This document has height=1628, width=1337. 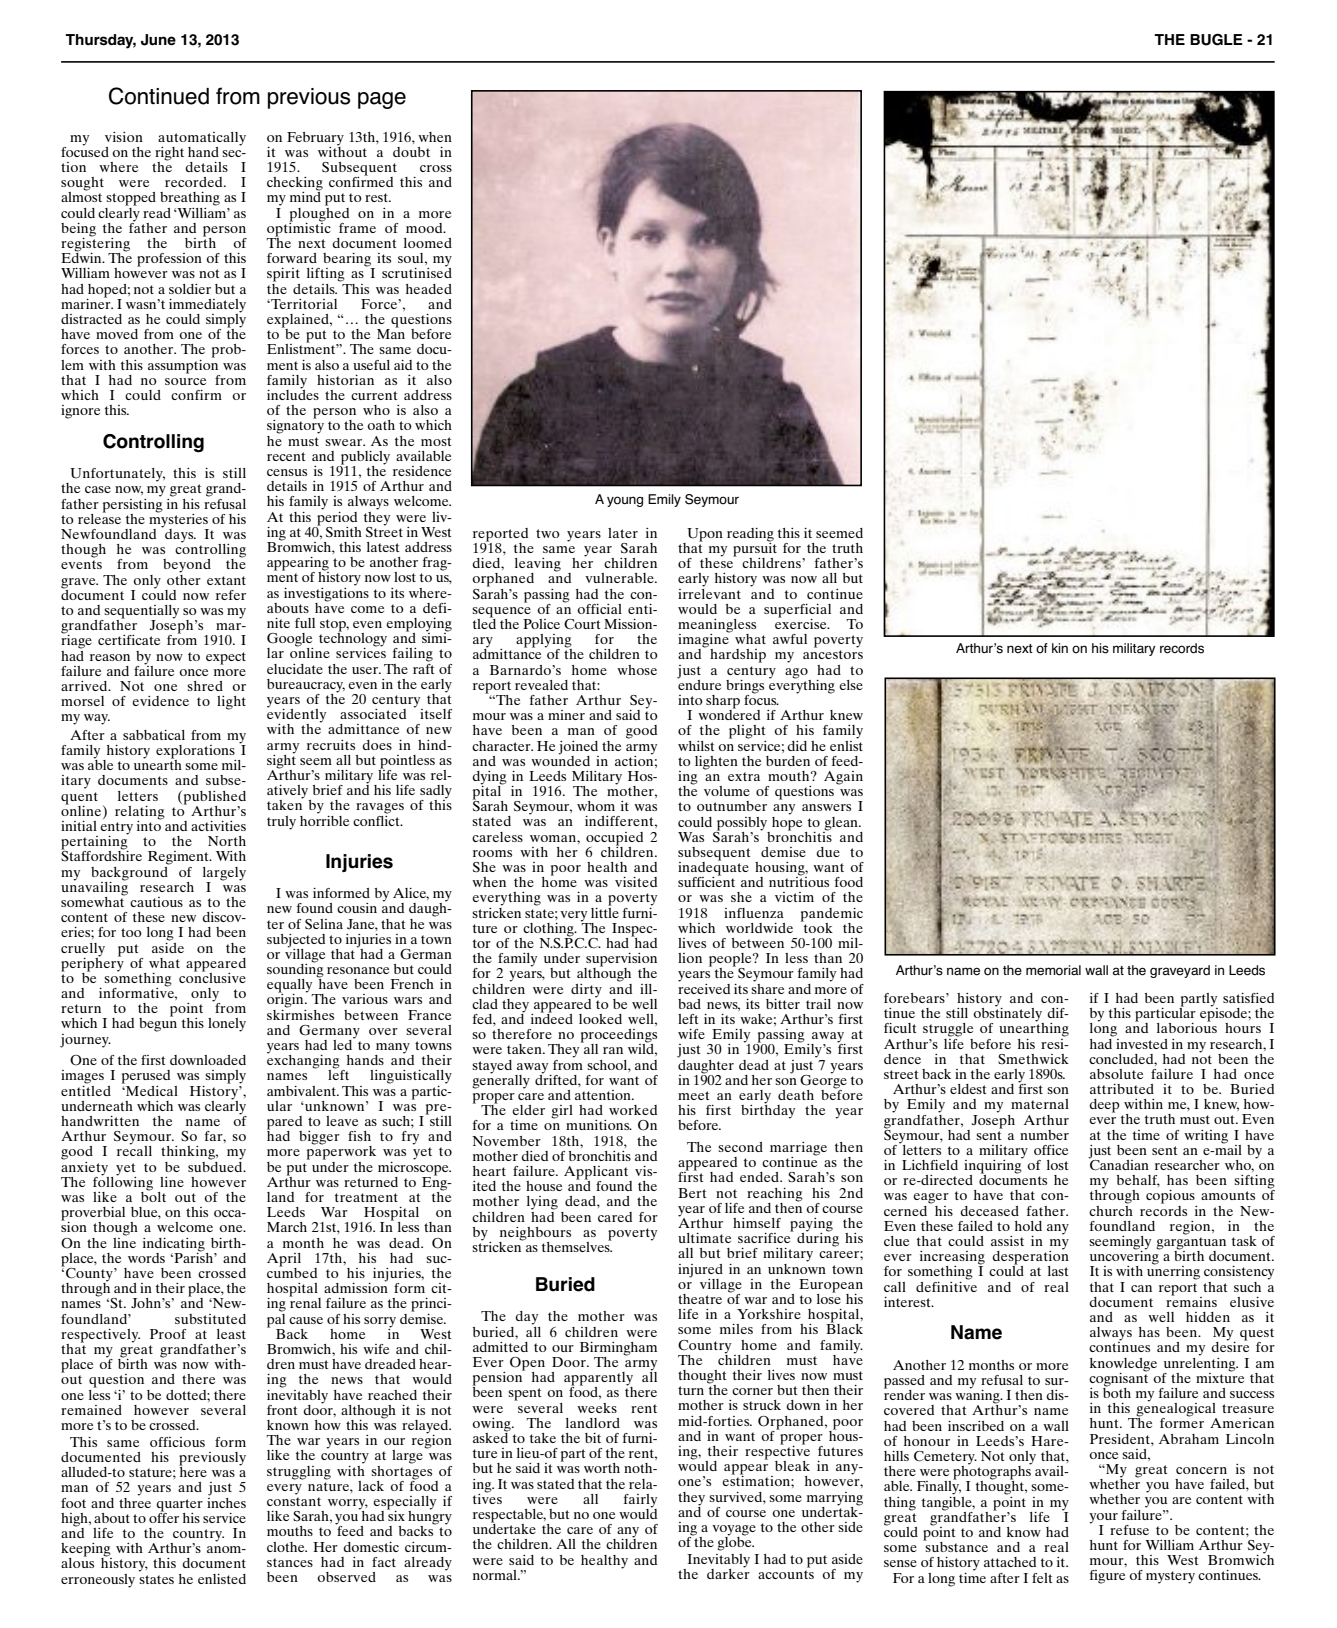 I want to click on indicating, so click(x=174, y=1245).
